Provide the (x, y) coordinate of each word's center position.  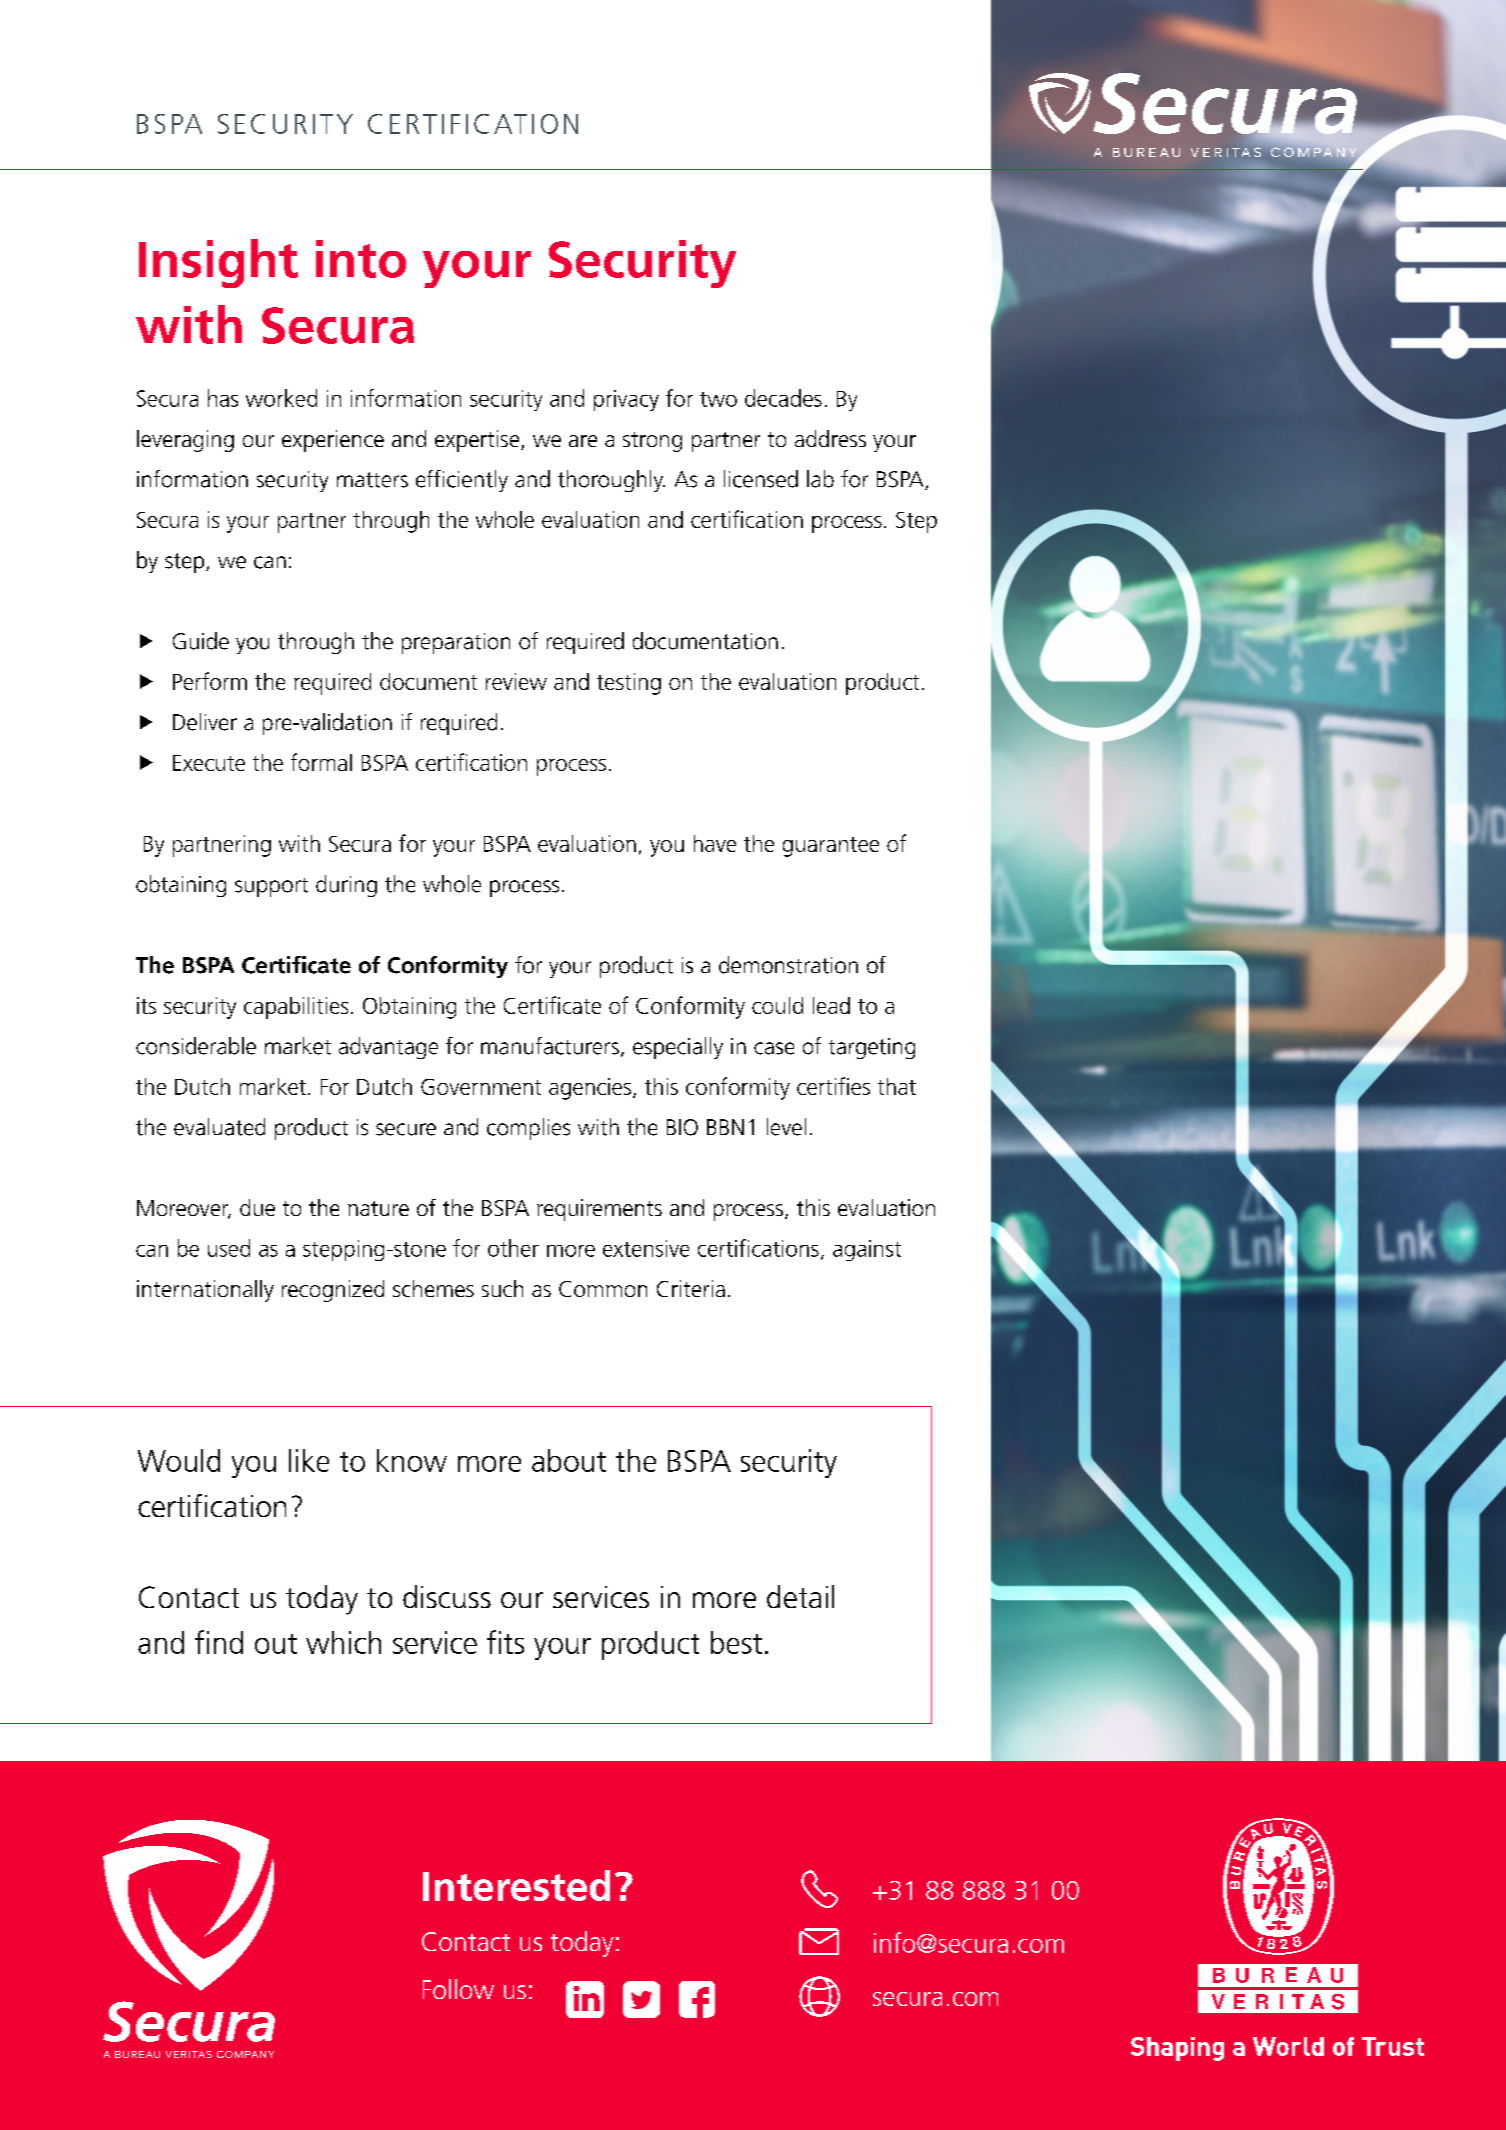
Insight (218, 263)
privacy (626, 400)
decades (783, 398)
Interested (516, 1885)
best (736, 1642)
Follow (458, 1989)
